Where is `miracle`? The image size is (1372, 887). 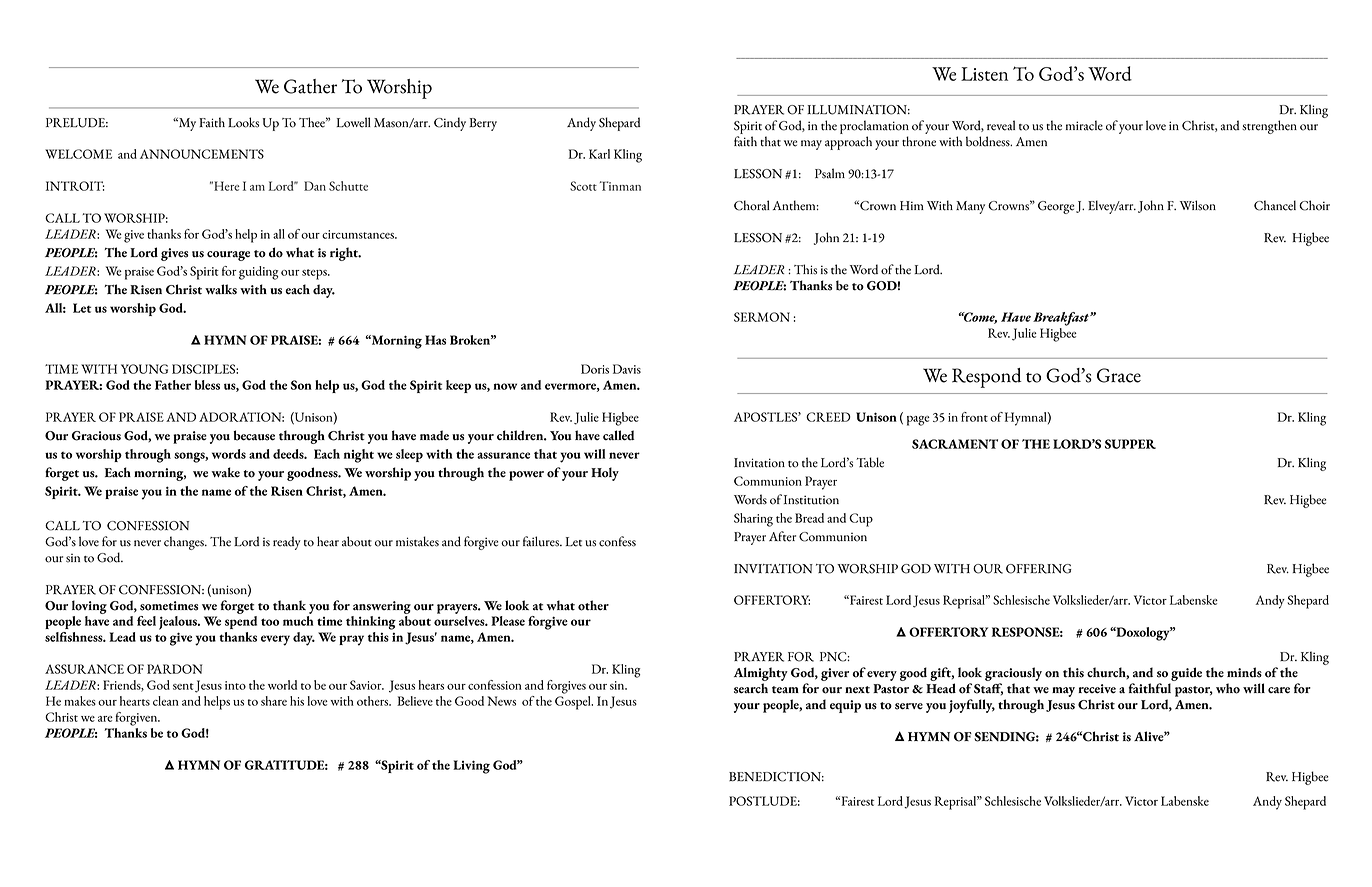 miracle is located at coordinates (1084, 125).
